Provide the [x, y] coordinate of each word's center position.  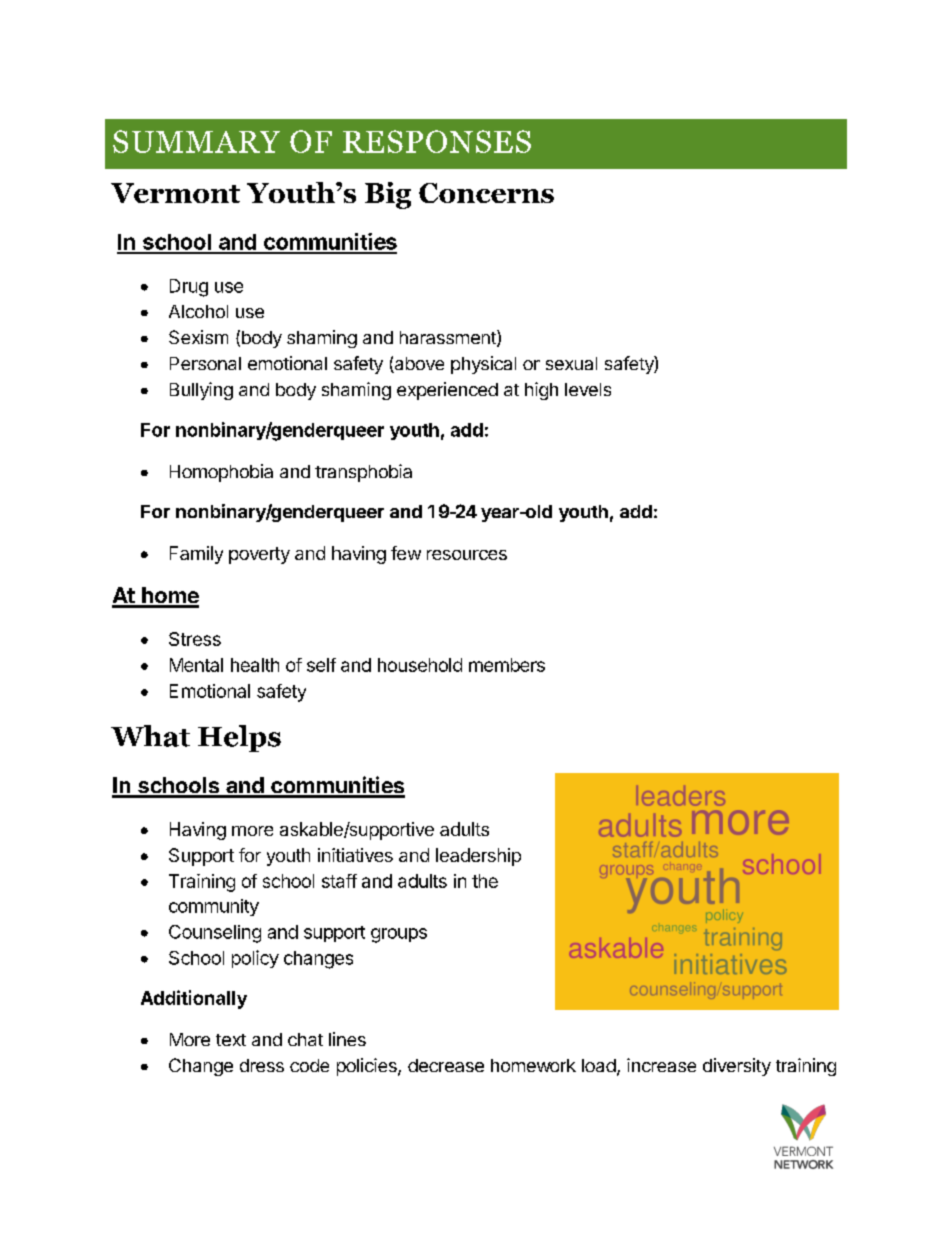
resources [467, 555]
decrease [446, 1065]
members [507, 665]
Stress [195, 639]
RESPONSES [437, 141]
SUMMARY [196, 141]
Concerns [486, 193]
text [231, 1040]
